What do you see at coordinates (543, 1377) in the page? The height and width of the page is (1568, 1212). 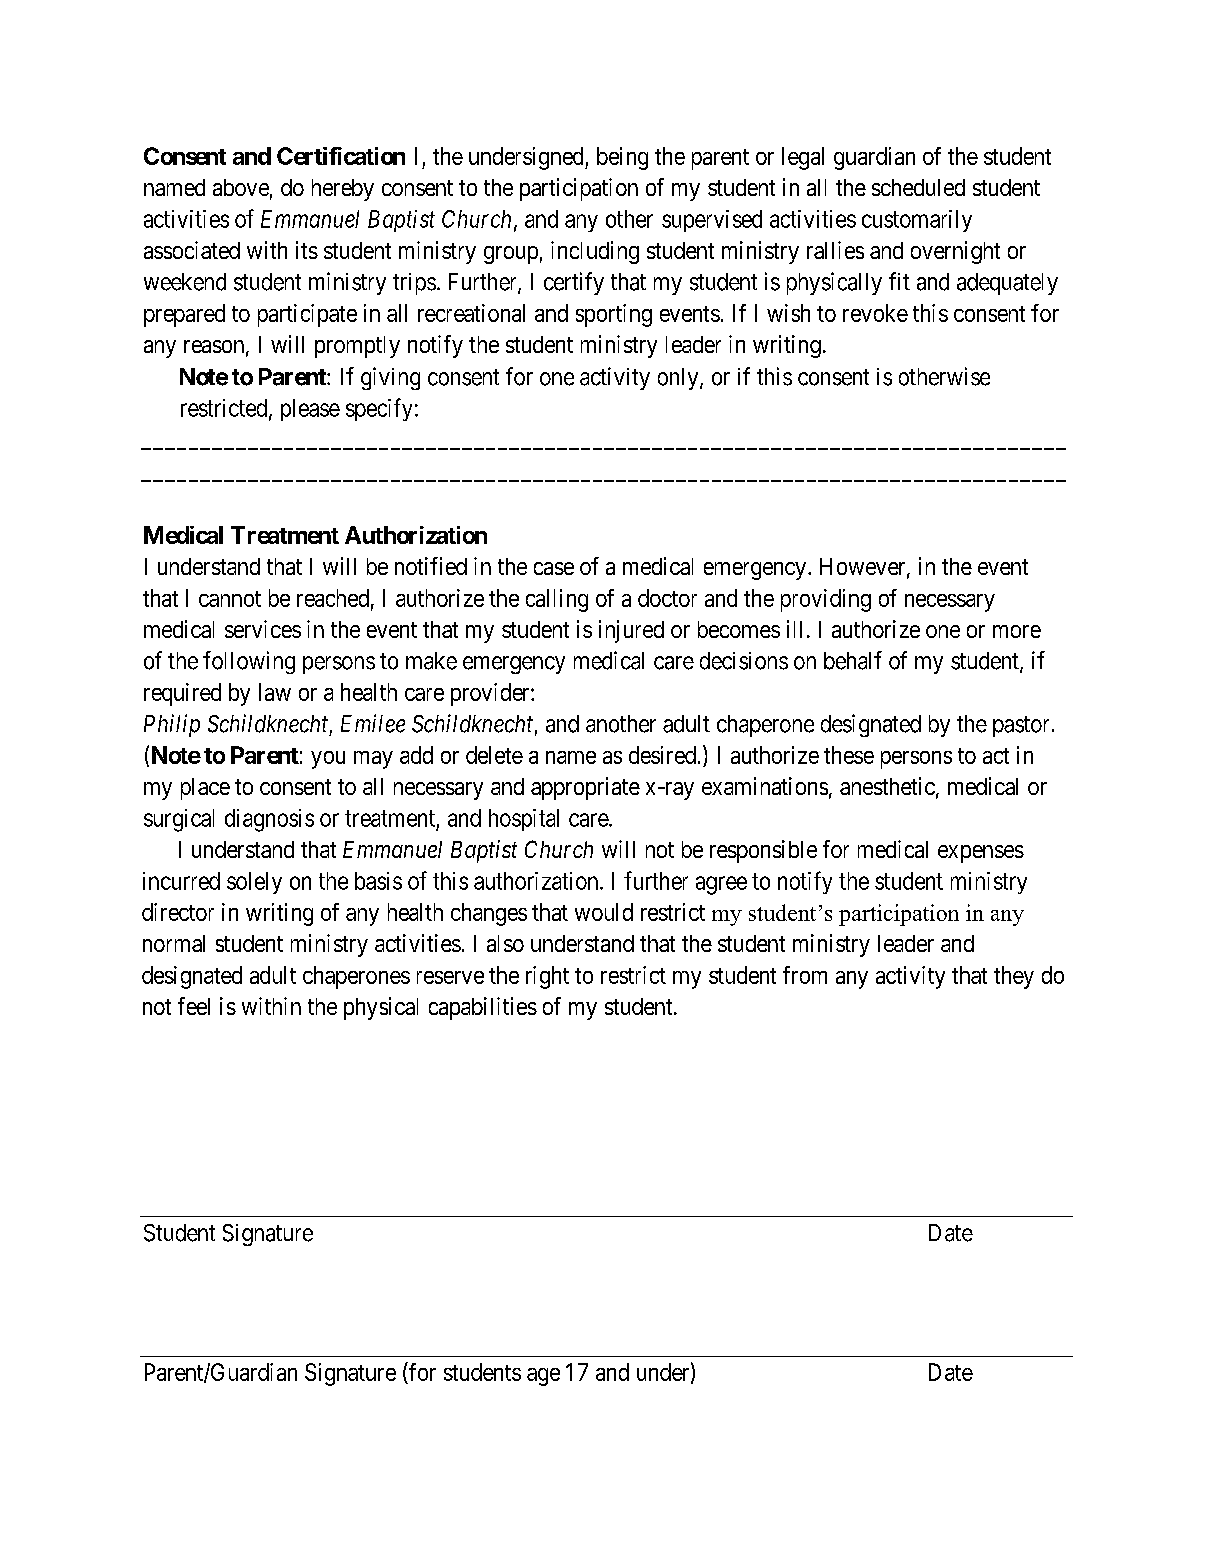 I see `age` at bounding box center [543, 1377].
